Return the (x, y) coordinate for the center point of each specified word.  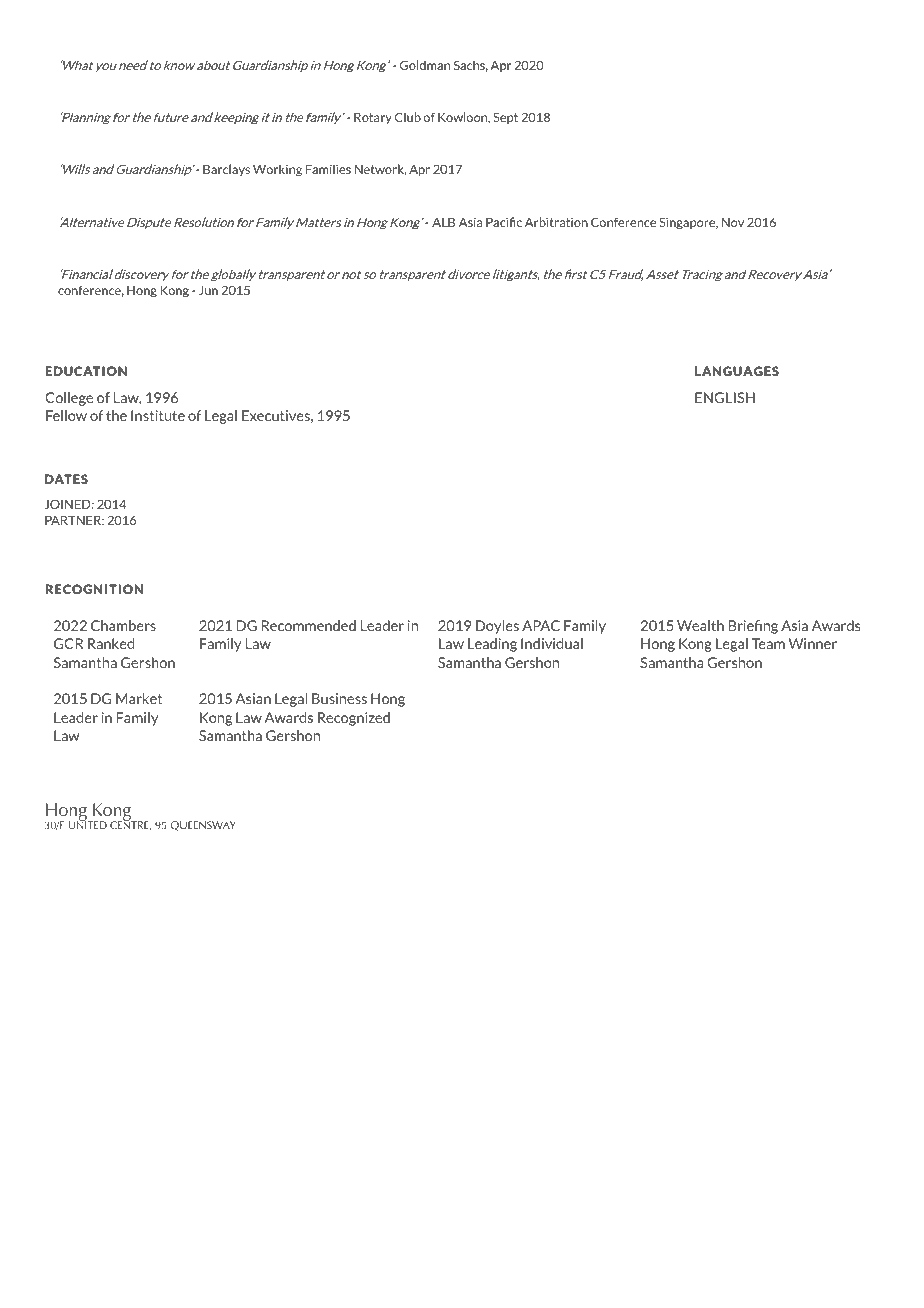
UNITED (87, 824)
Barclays (226, 170)
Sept (505, 118)
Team (768, 643)
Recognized (354, 719)
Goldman (425, 65)
